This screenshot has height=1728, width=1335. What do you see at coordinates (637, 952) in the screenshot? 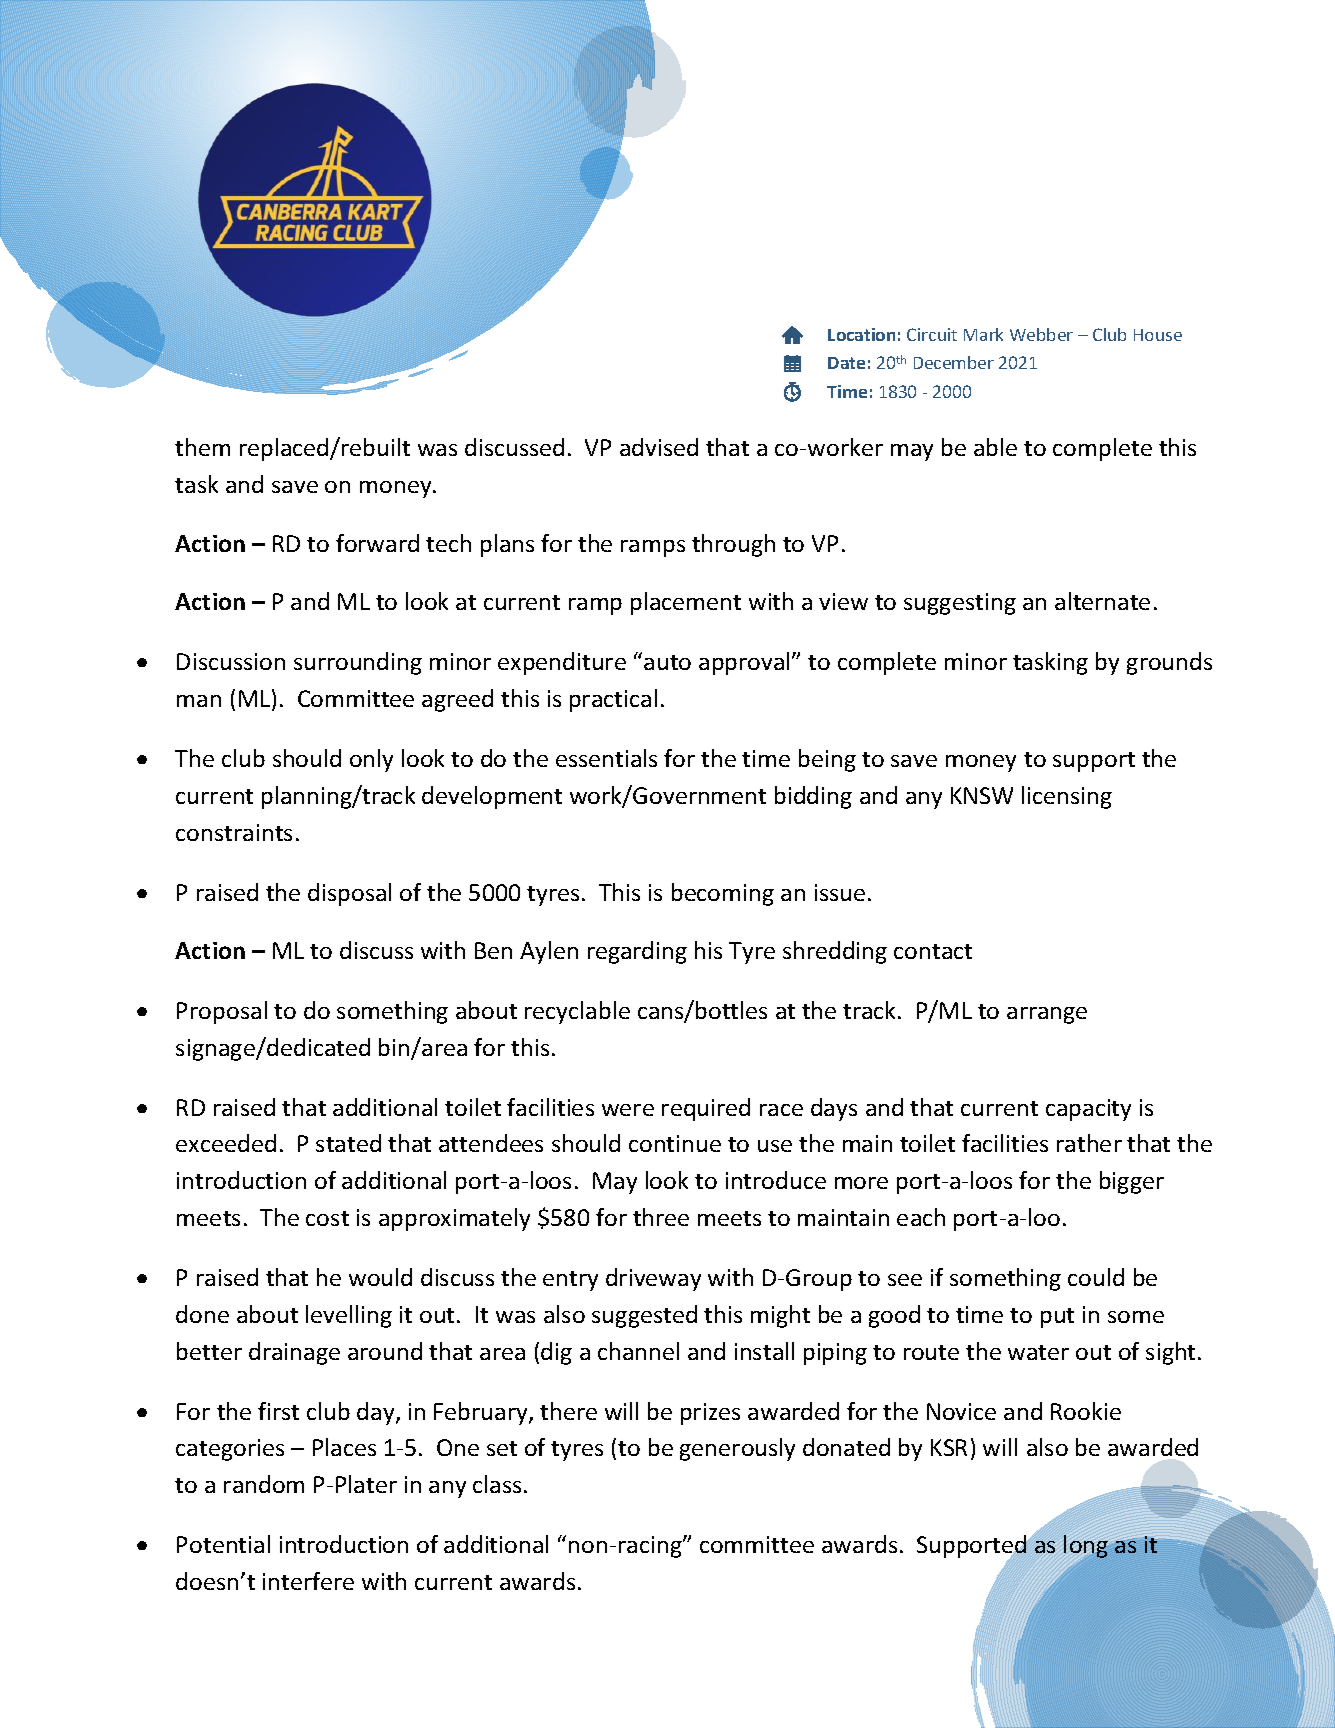
I see `regarding` at bounding box center [637, 952].
